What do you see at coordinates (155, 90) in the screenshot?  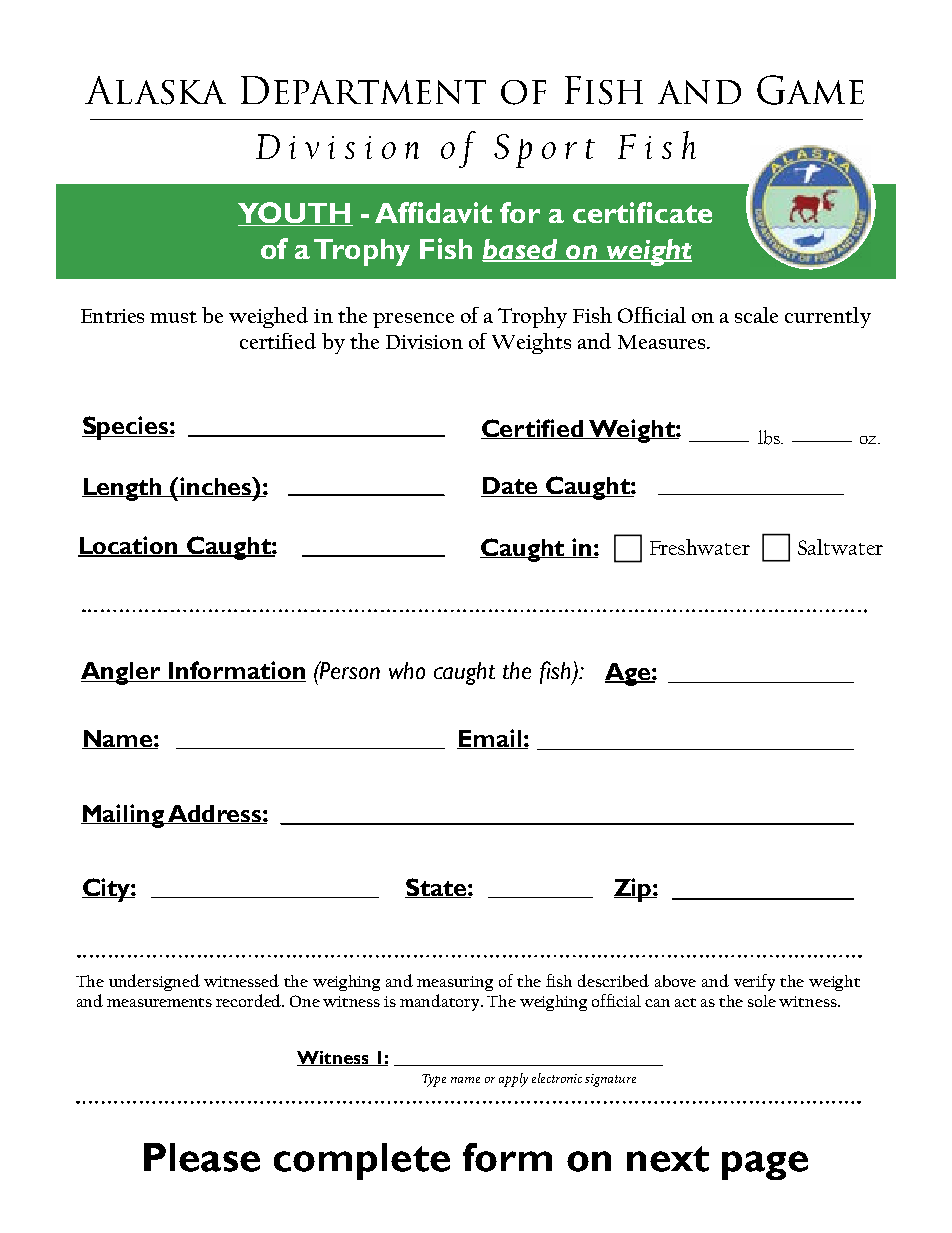 I see `Alaska` at bounding box center [155, 90].
